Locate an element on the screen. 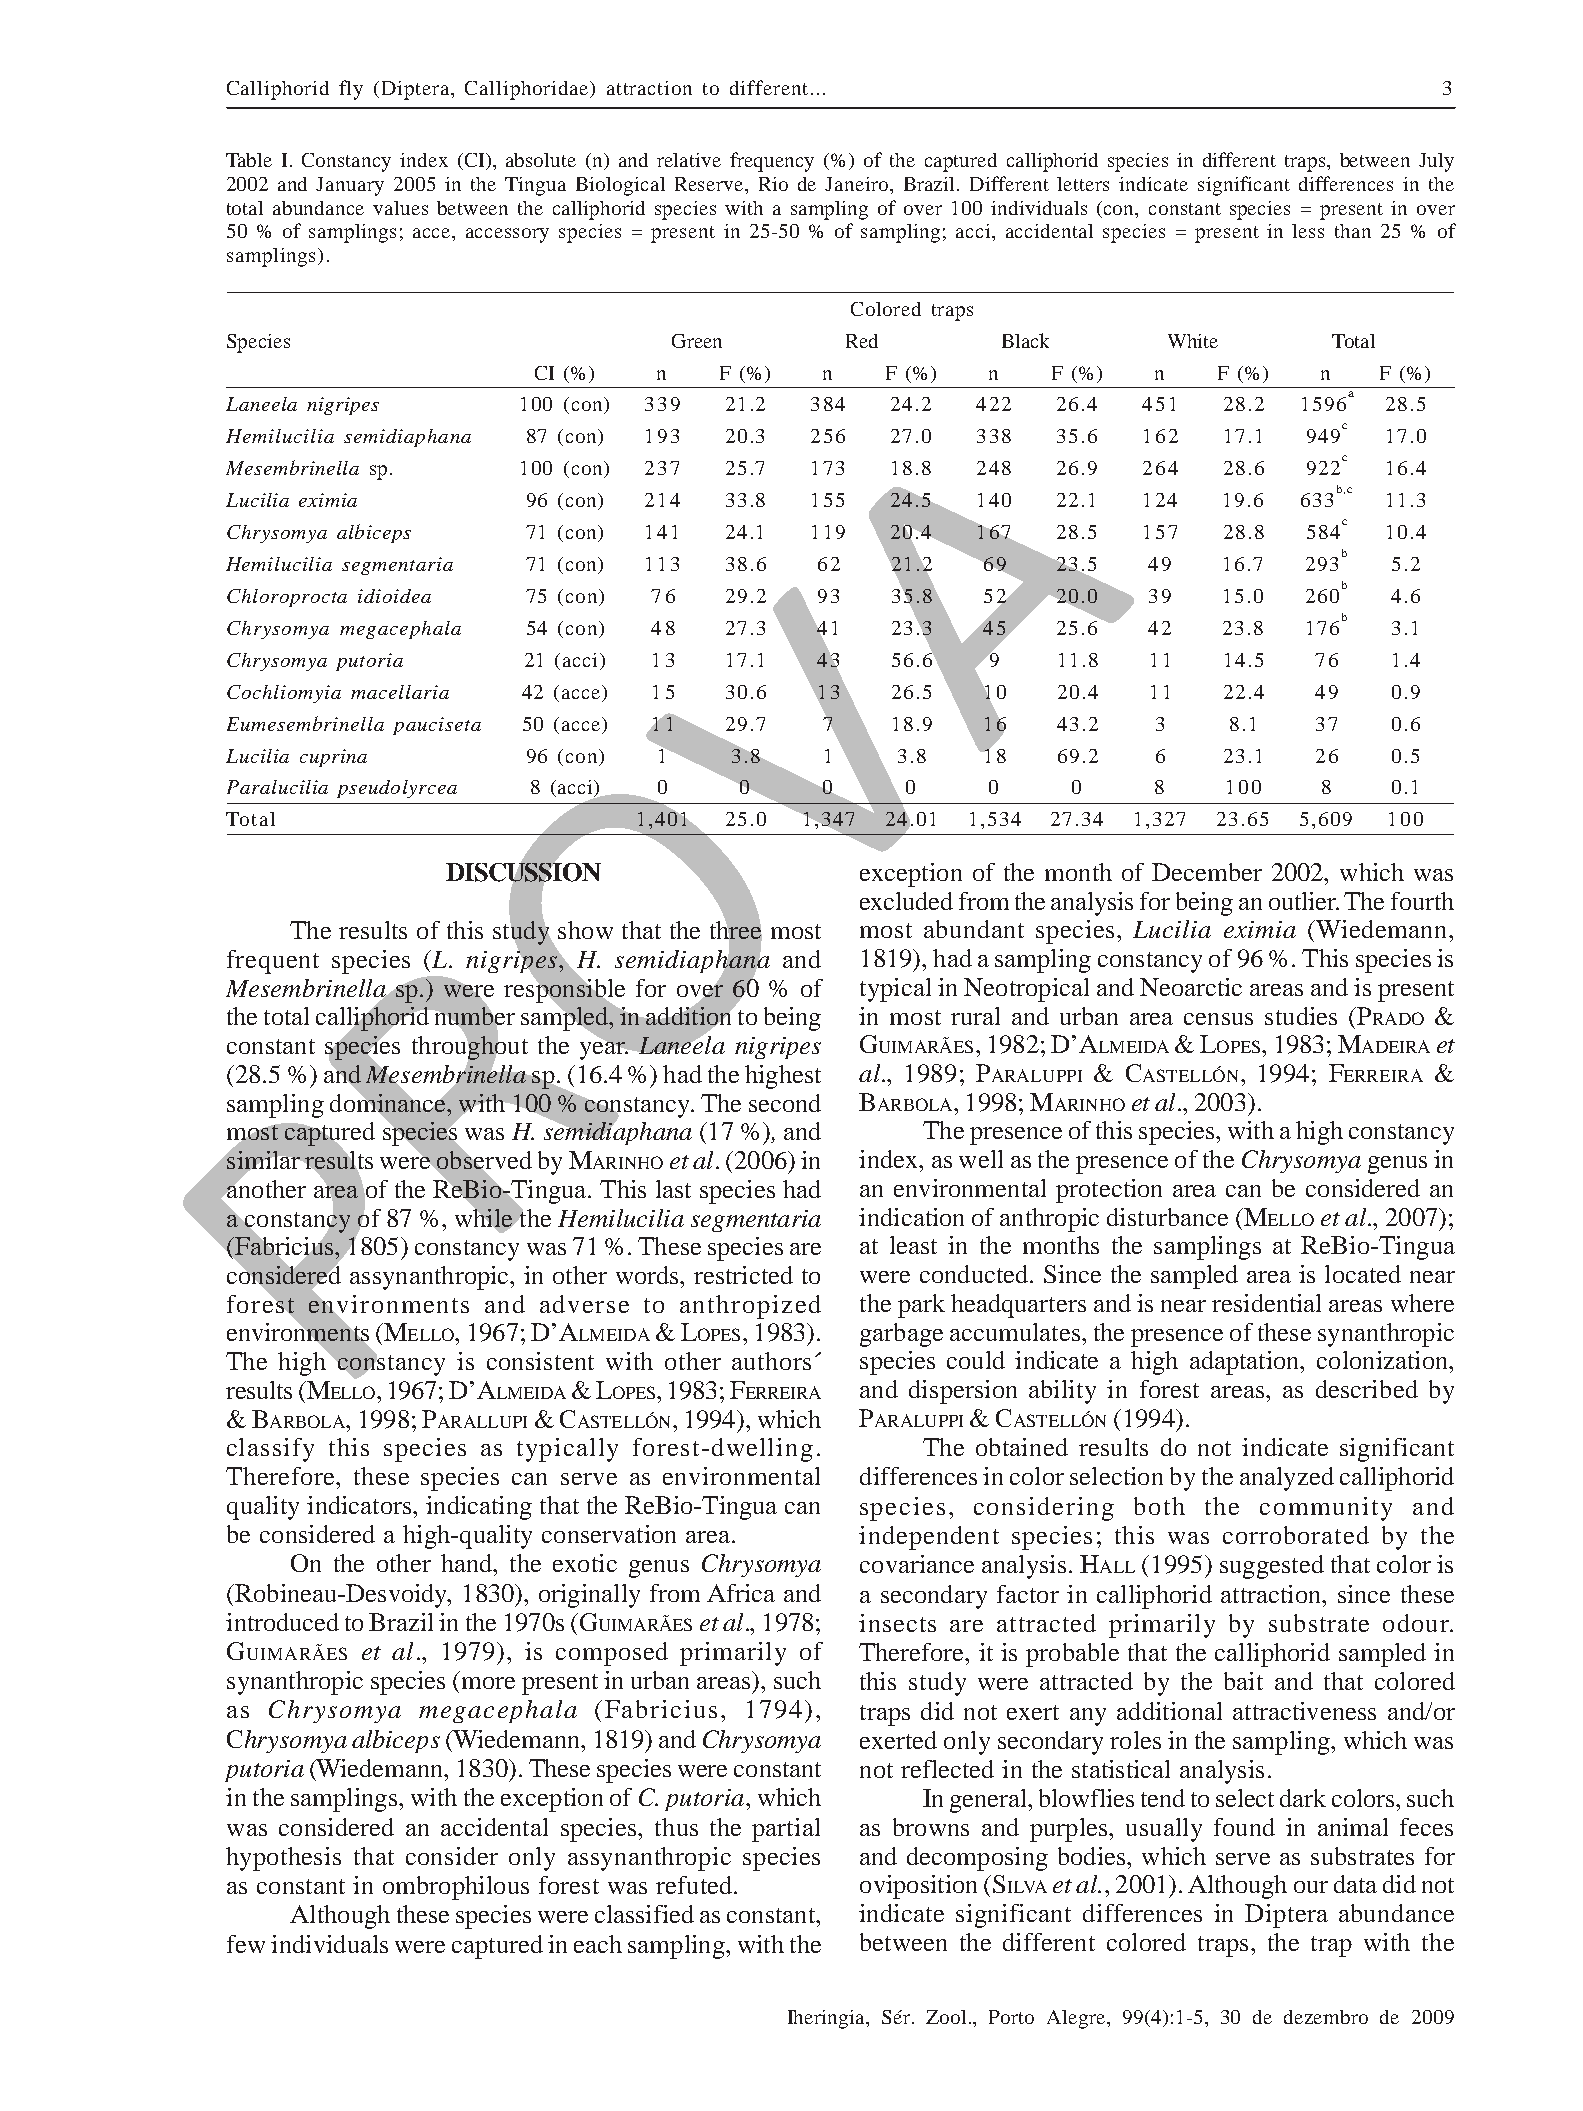  adaptation is located at coordinates (1246, 1363).
